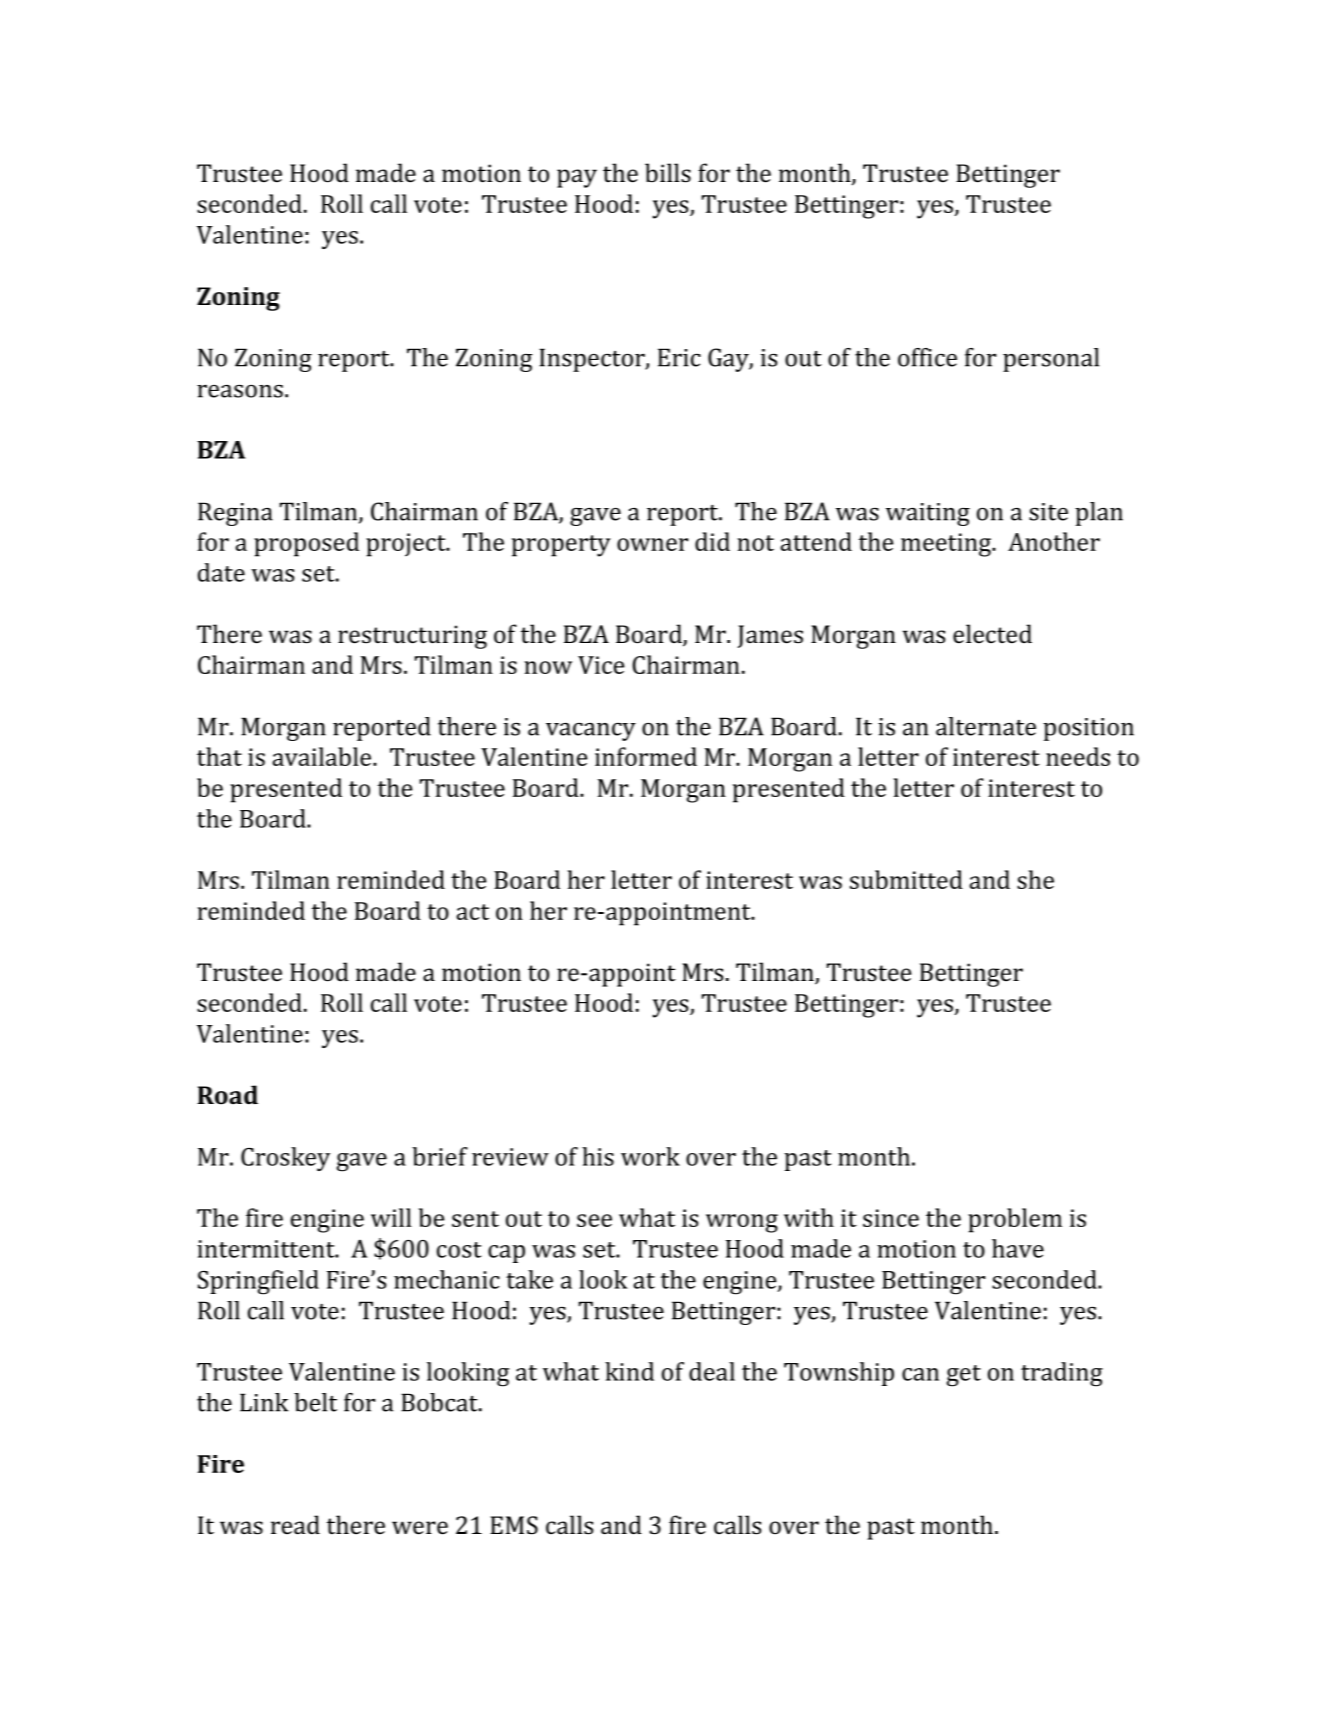 The image size is (1337, 1730). I want to click on kind, so click(629, 1371).
